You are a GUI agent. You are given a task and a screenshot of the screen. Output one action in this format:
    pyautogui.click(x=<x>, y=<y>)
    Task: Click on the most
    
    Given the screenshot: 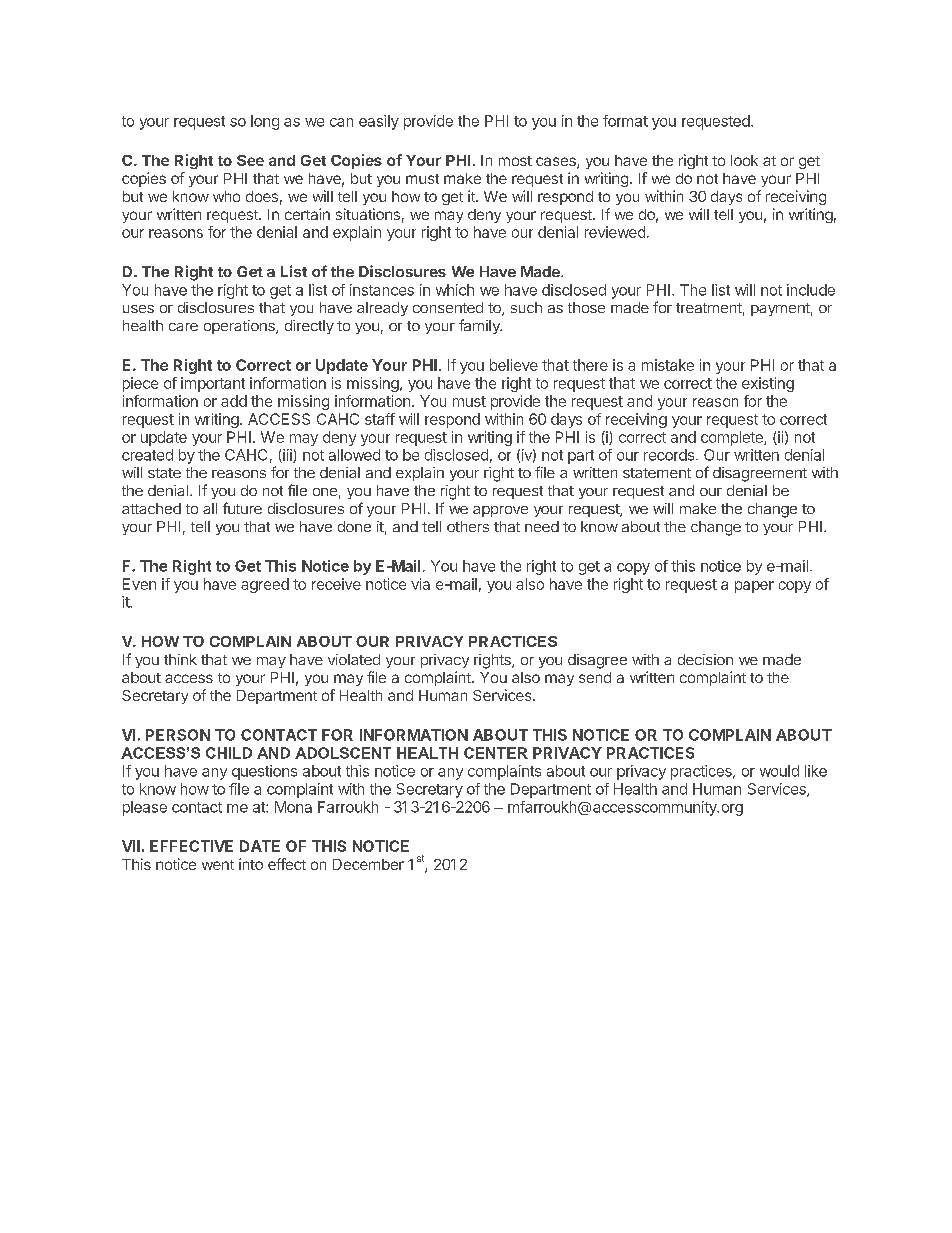 What is the action you would take?
    pyautogui.click(x=515, y=161)
